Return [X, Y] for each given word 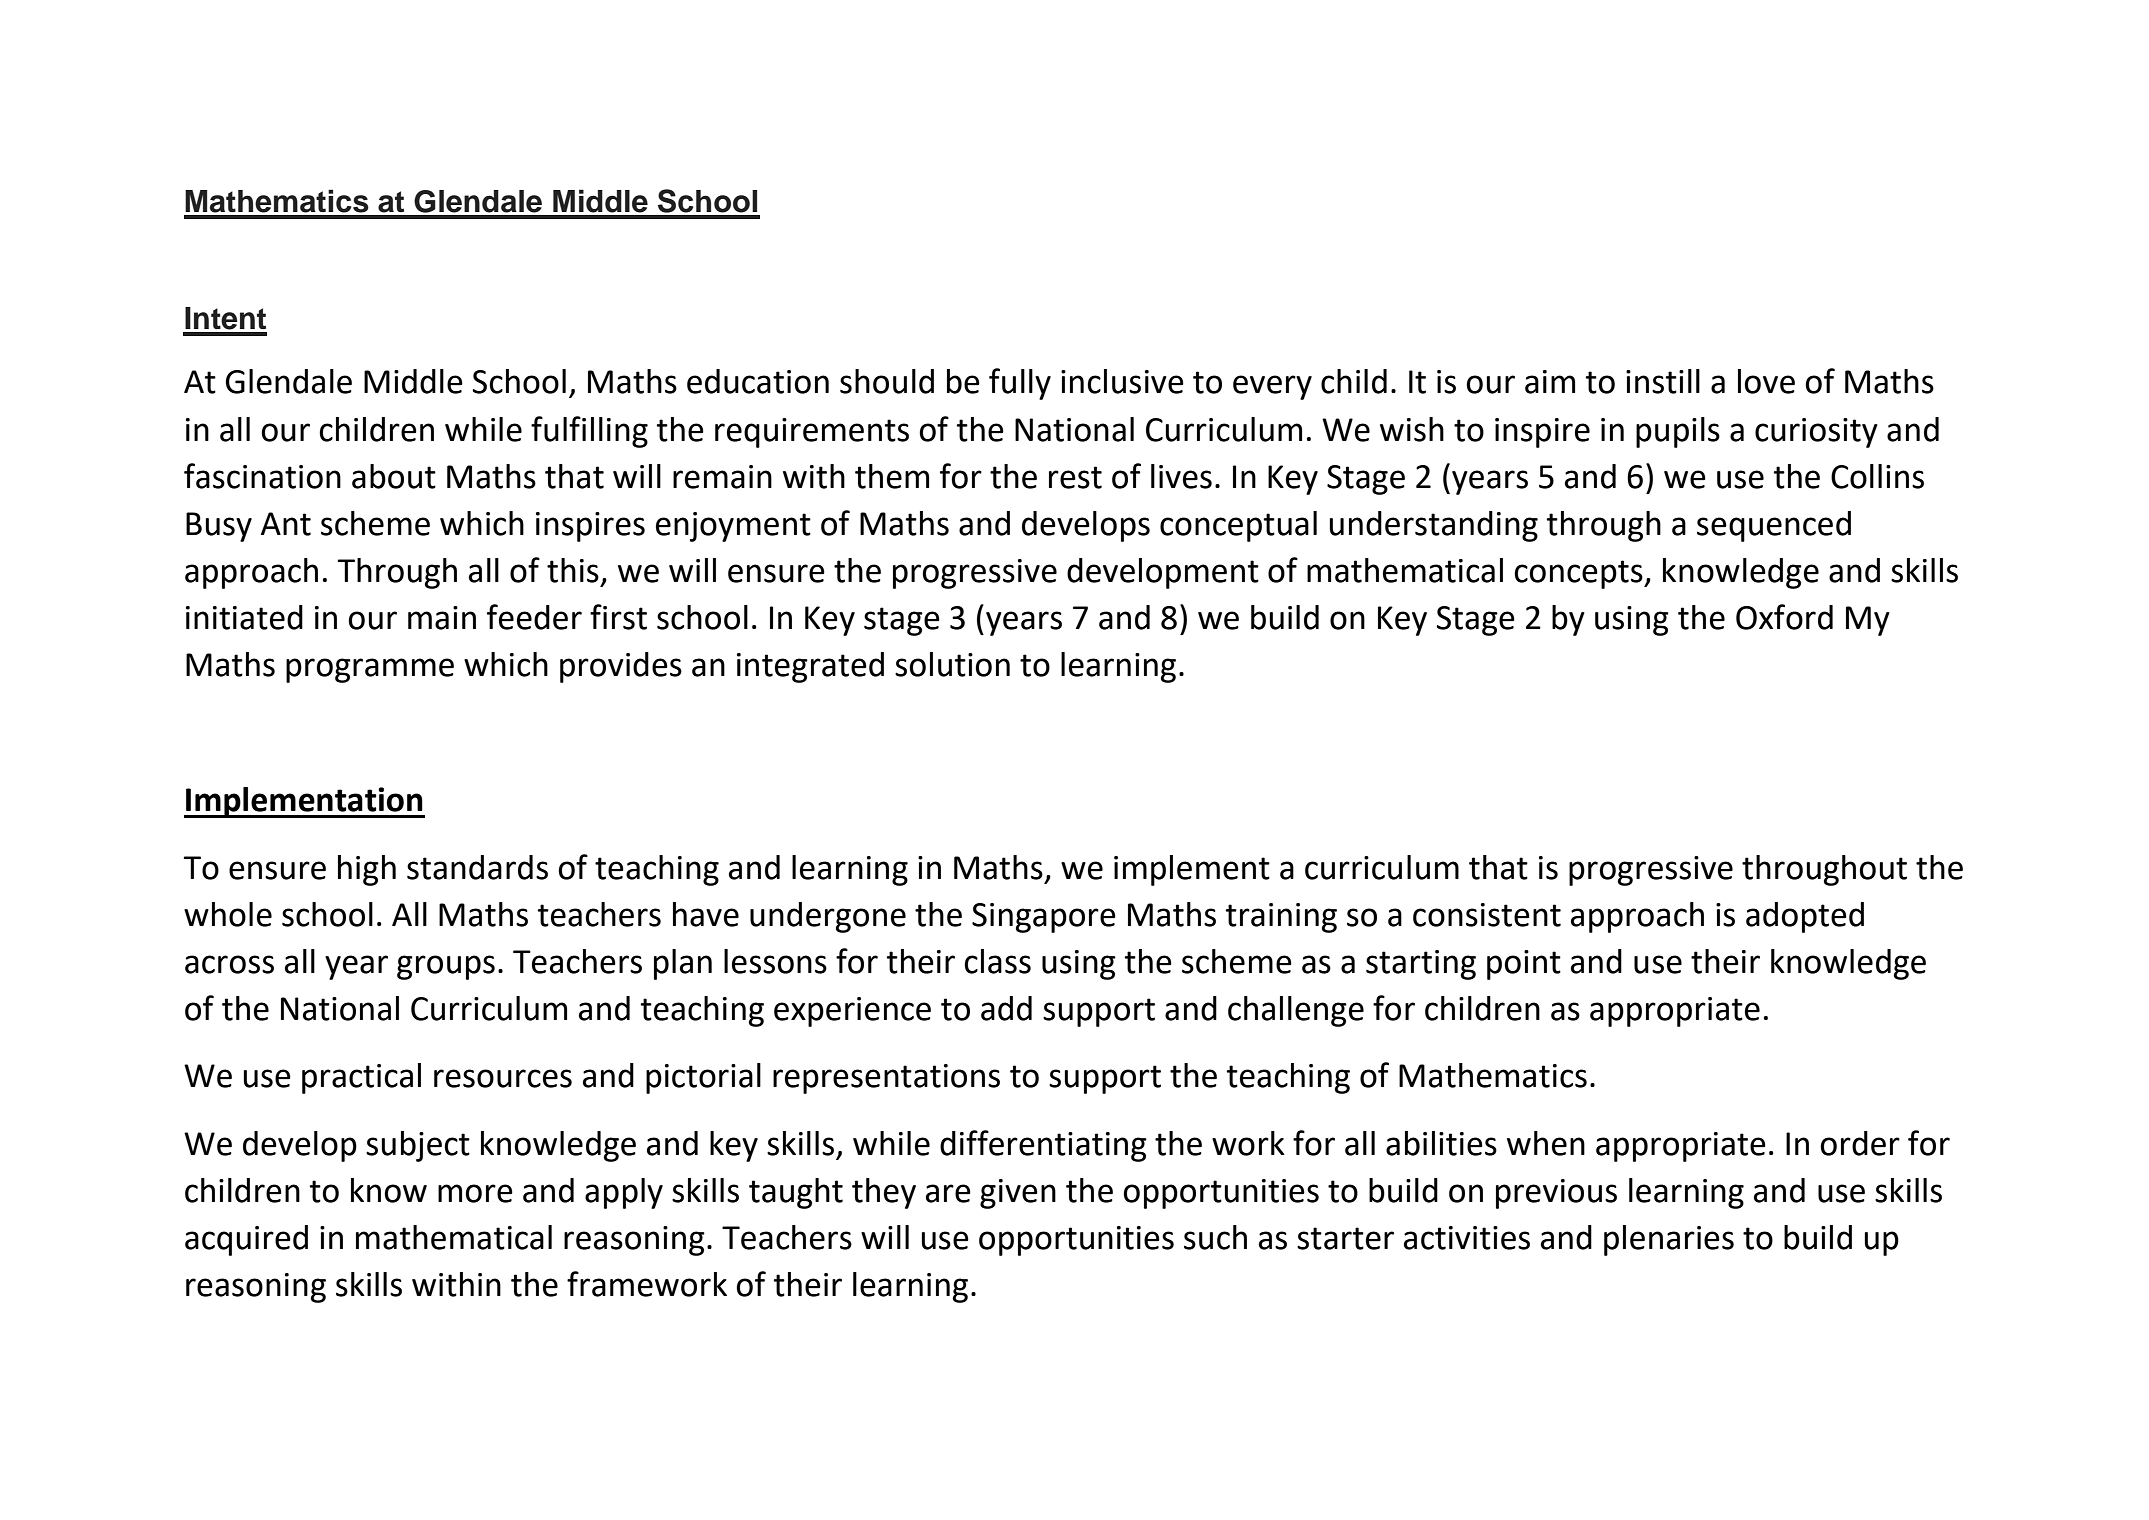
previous [1556, 1194]
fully [1020, 384]
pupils [1678, 432]
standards [477, 867]
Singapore [1044, 918]
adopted [1805, 917]
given [1018, 1194]
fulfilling [589, 432]
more [475, 1193]
